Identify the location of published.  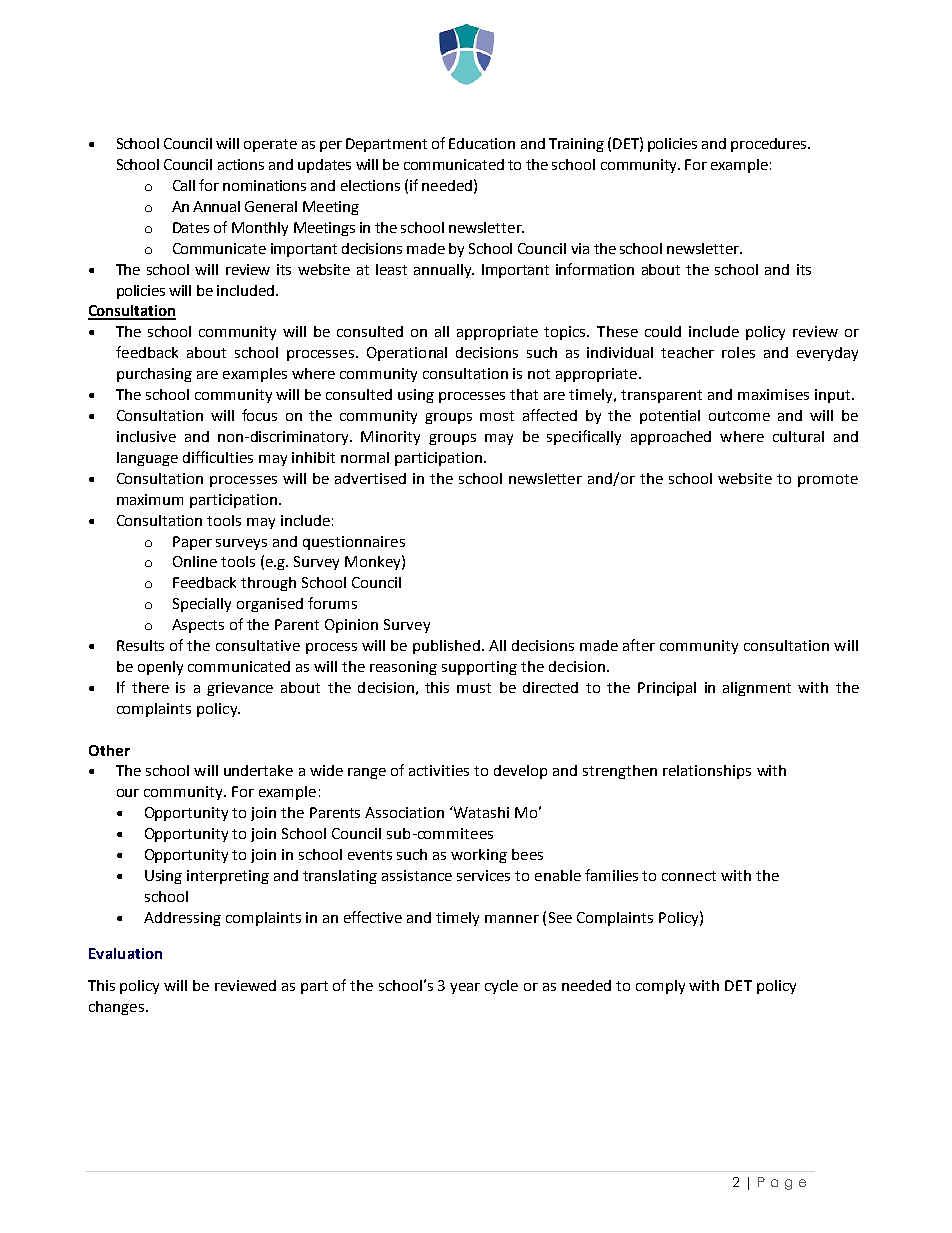
(446, 647).
